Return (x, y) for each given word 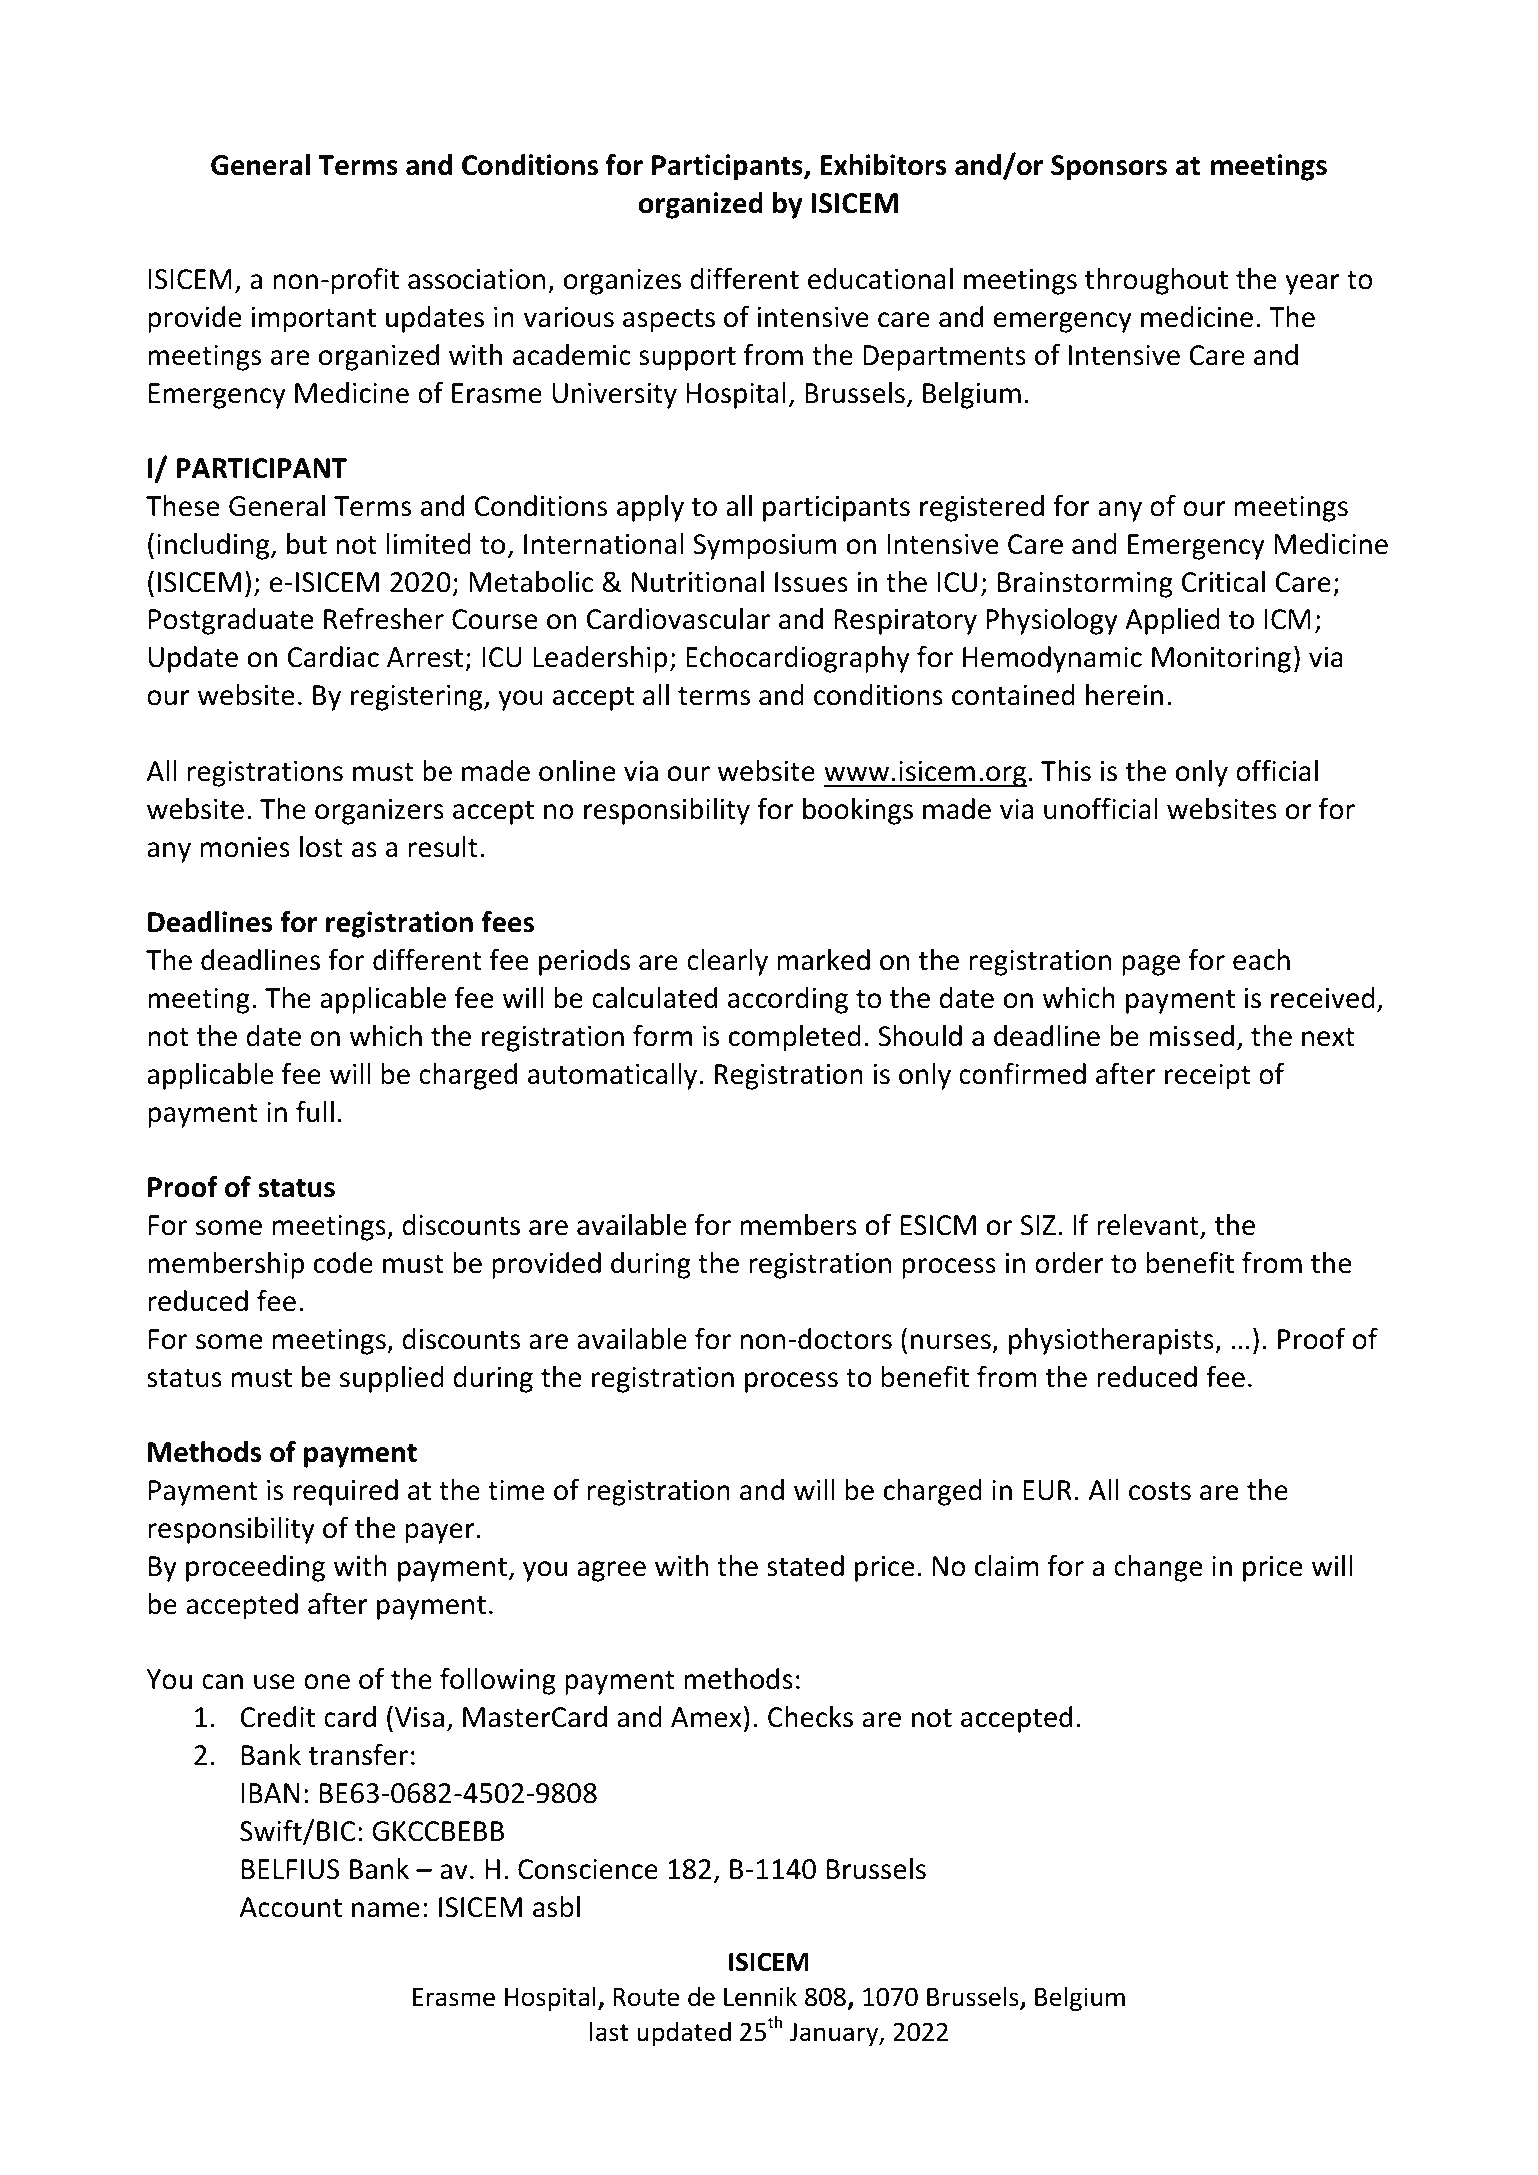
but (307, 544)
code (343, 1263)
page (1151, 965)
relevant (1148, 1225)
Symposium (764, 547)
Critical (1223, 582)
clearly (727, 962)
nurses (951, 1342)
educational (880, 279)
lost (321, 847)
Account (291, 1907)
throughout (1156, 281)
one (327, 1682)
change (1158, 1568)
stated (805, 1566)
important (313, 320)
